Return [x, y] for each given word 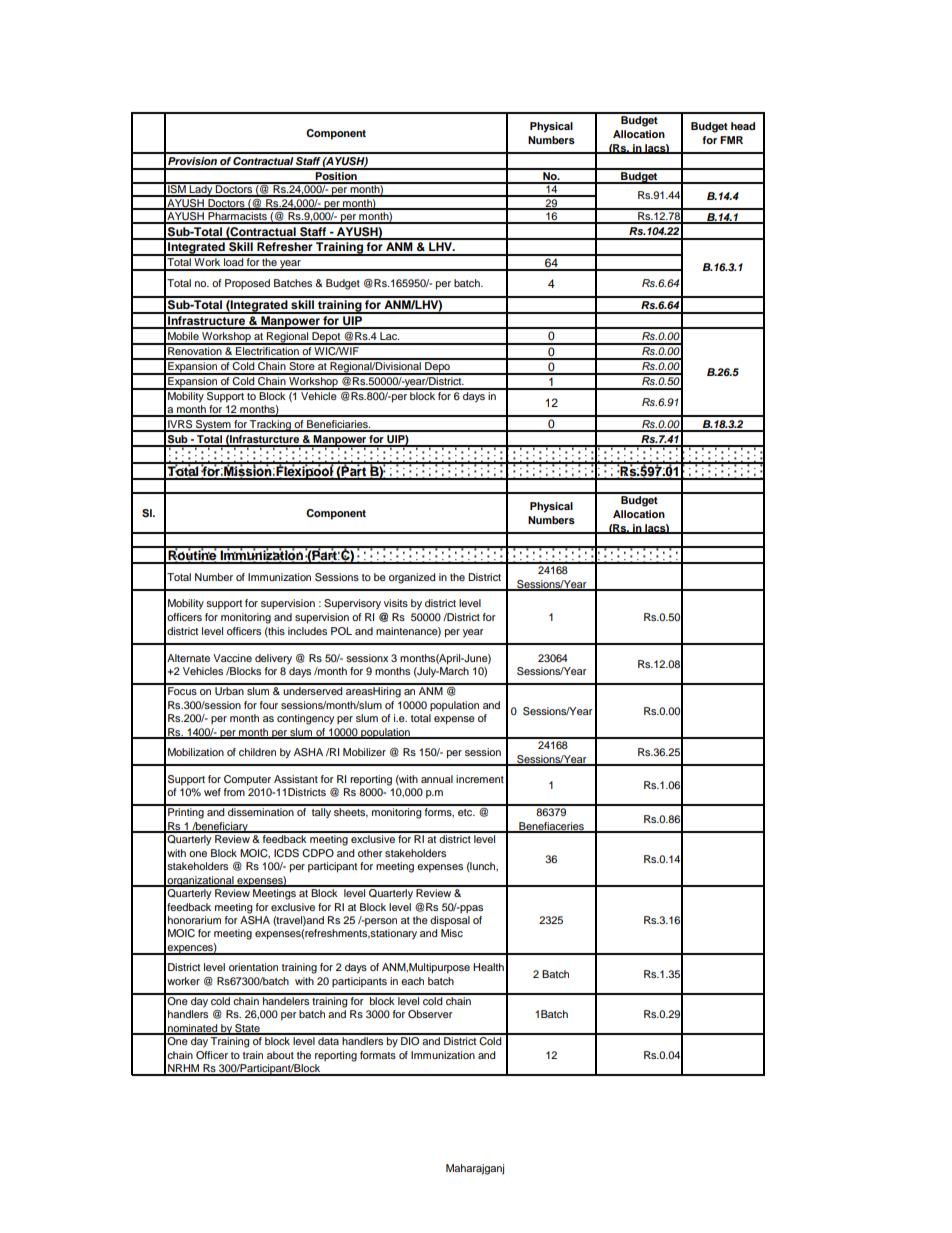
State [247, 1029]
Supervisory [352, 604]
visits [396, 603]
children [257, 752]
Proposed [247, 284]
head [743, 126]
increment [480, 779]
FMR [731, 140]
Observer [430, 1014]
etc [466, 812]
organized [412, 578]
